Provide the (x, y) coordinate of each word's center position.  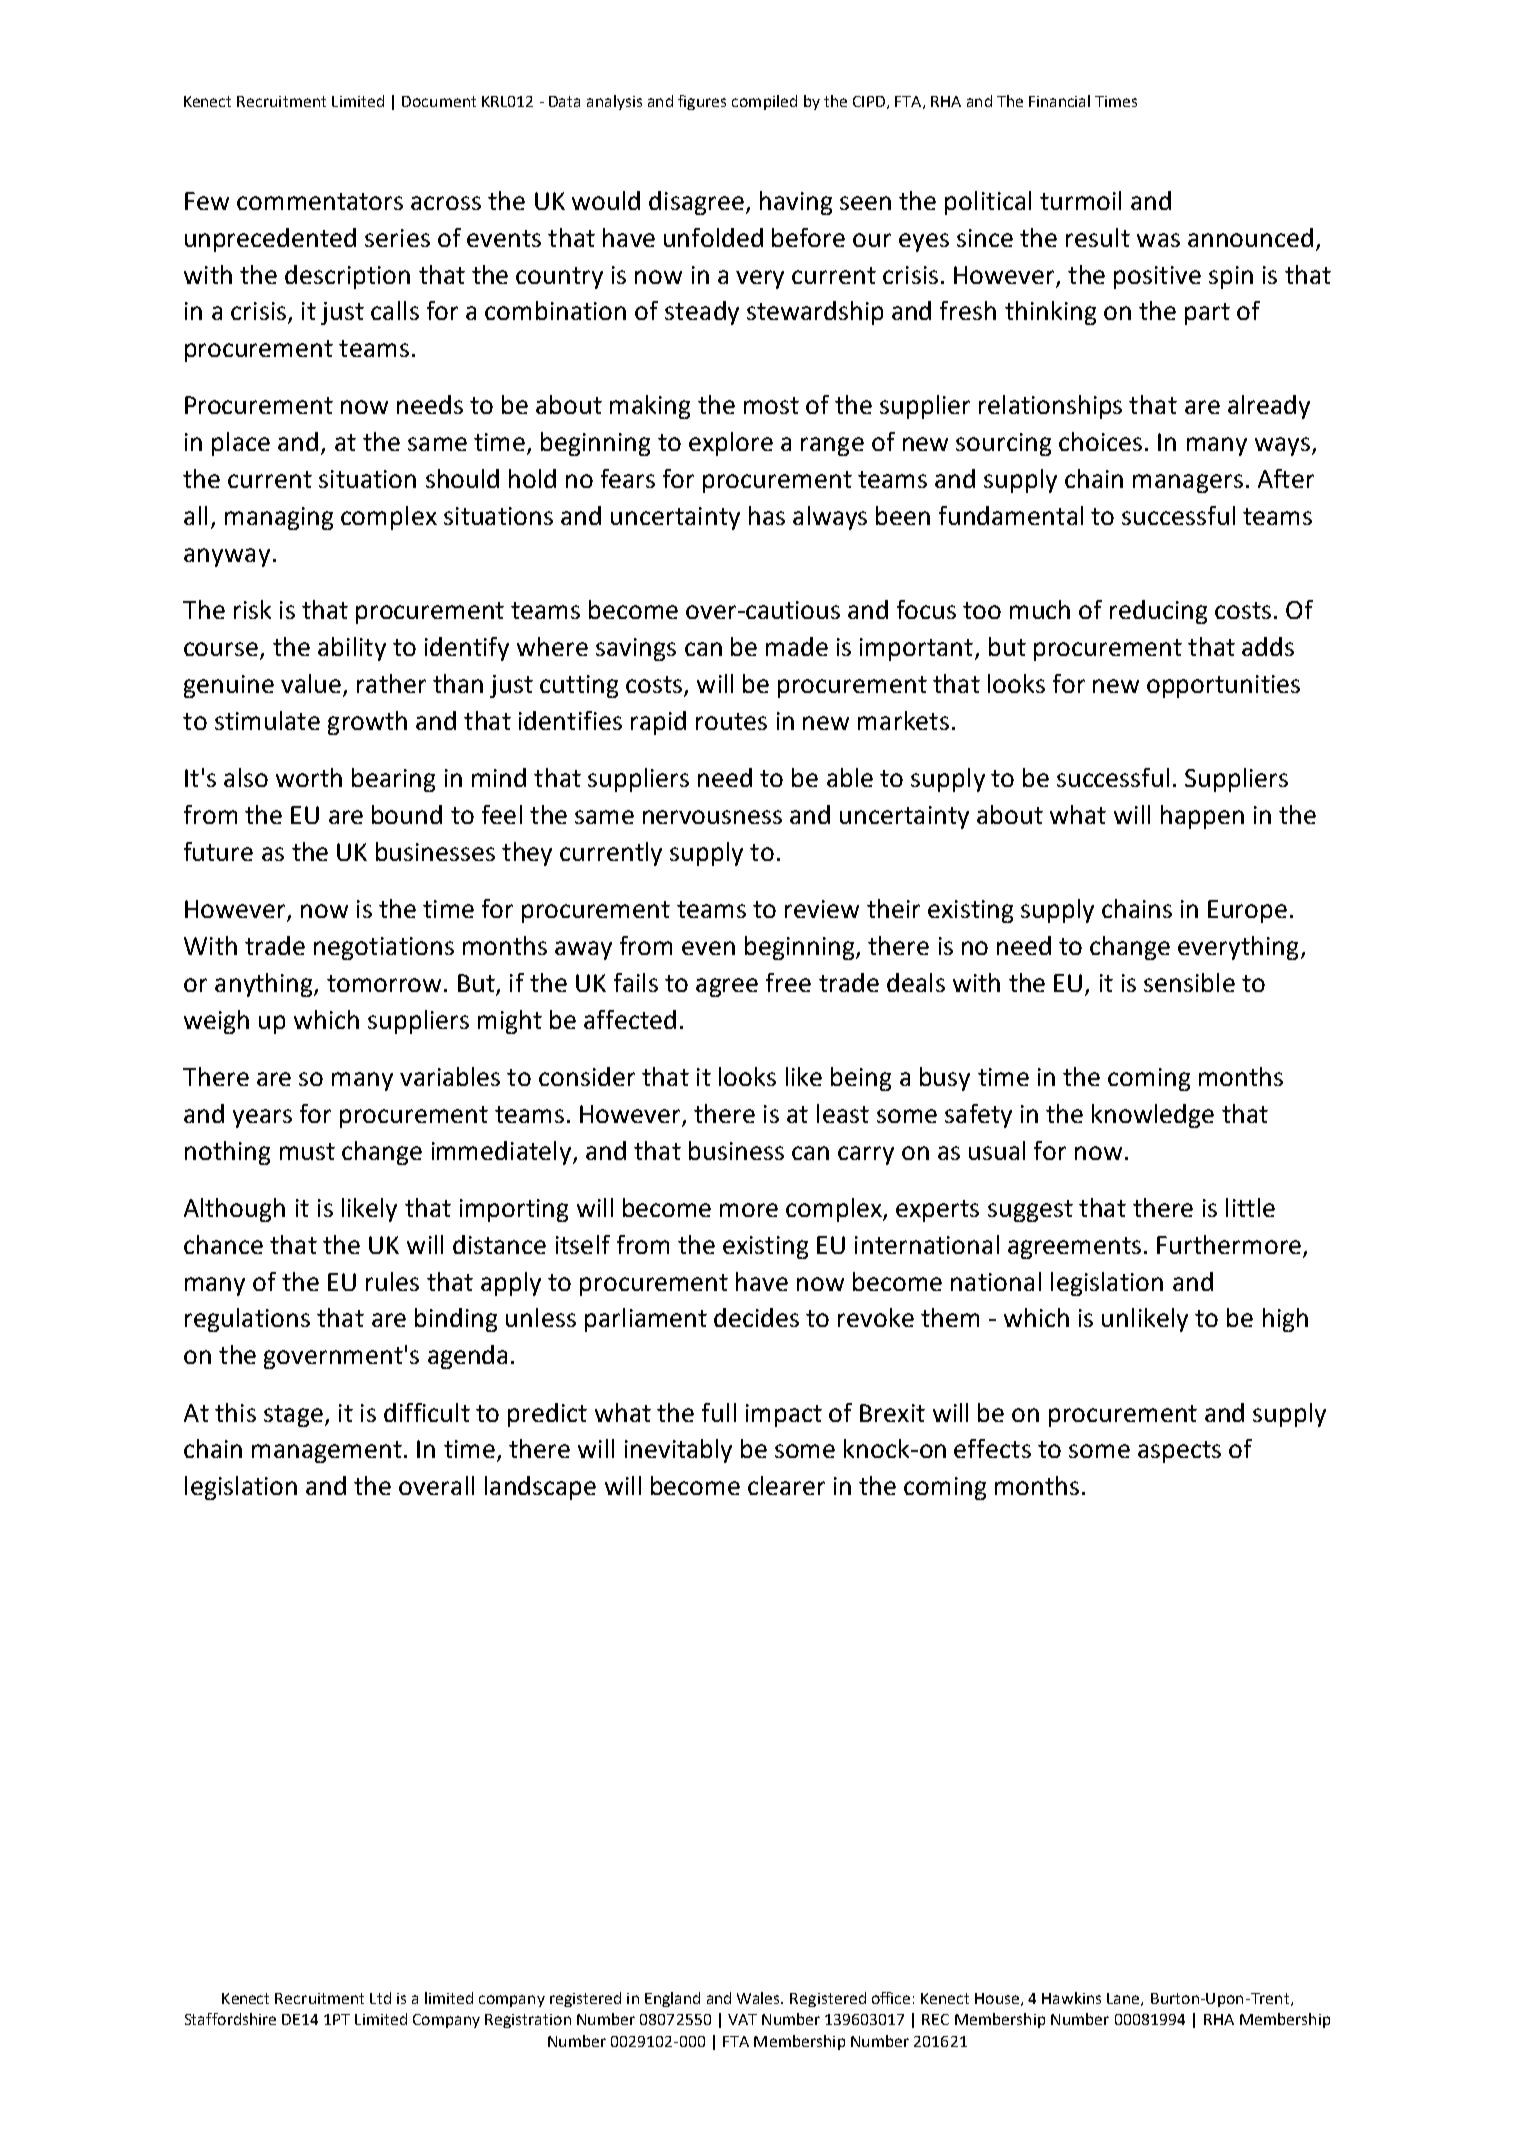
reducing (1158, 612)
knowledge (1153, 1116)
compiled (764, 102)
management (327, 1452)
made (797, 646)
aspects (1179, 1452)
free (788, 982)
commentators (320, 201)
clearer (786, 1485)
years (262, 1118)
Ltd (380, 1998)
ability (352, 649)
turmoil (1080, 200)
